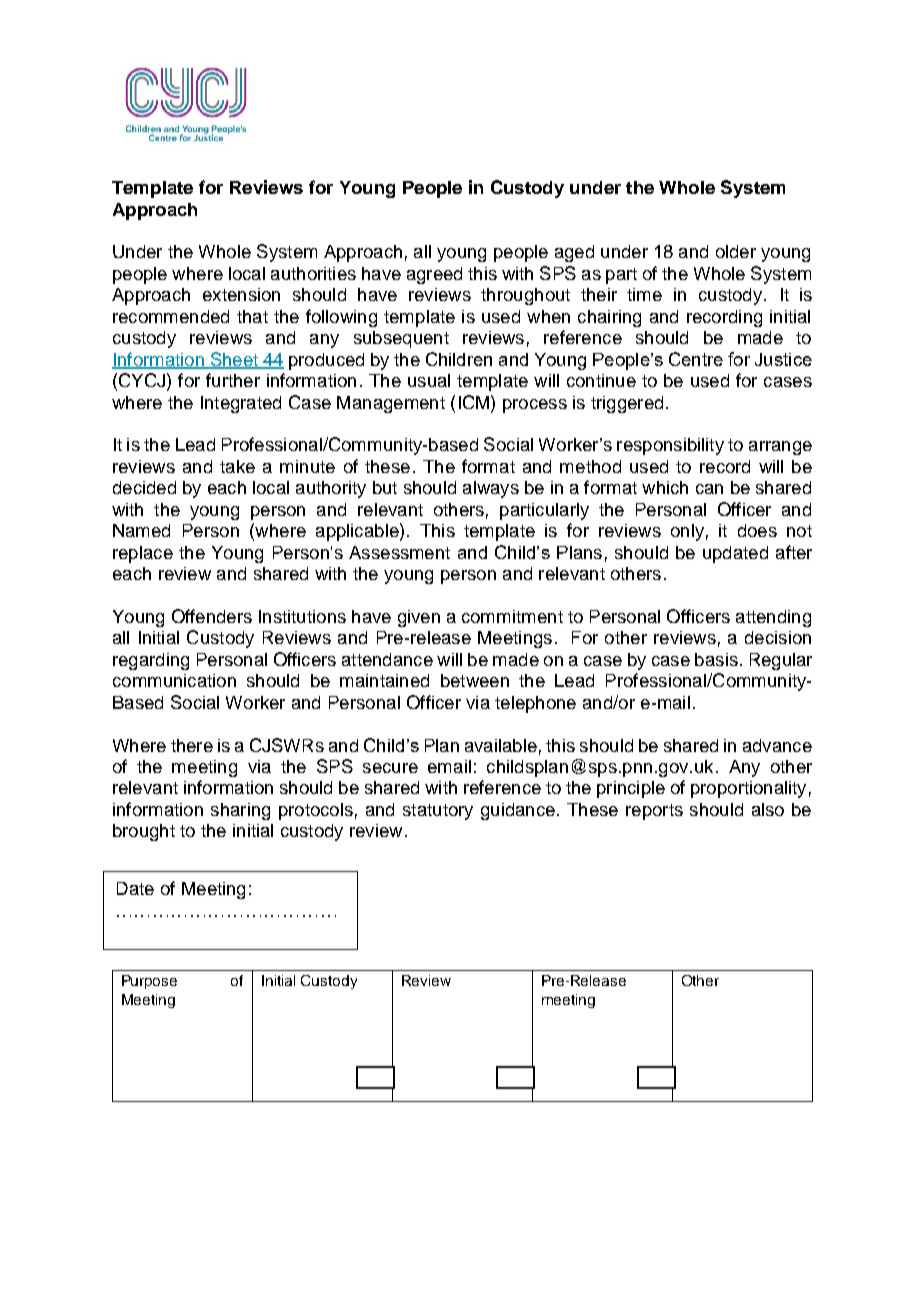 This page has height=1308, width=924. Describe the element at coordinates (149, 982) in the page. I see `Purpose` at that location.
